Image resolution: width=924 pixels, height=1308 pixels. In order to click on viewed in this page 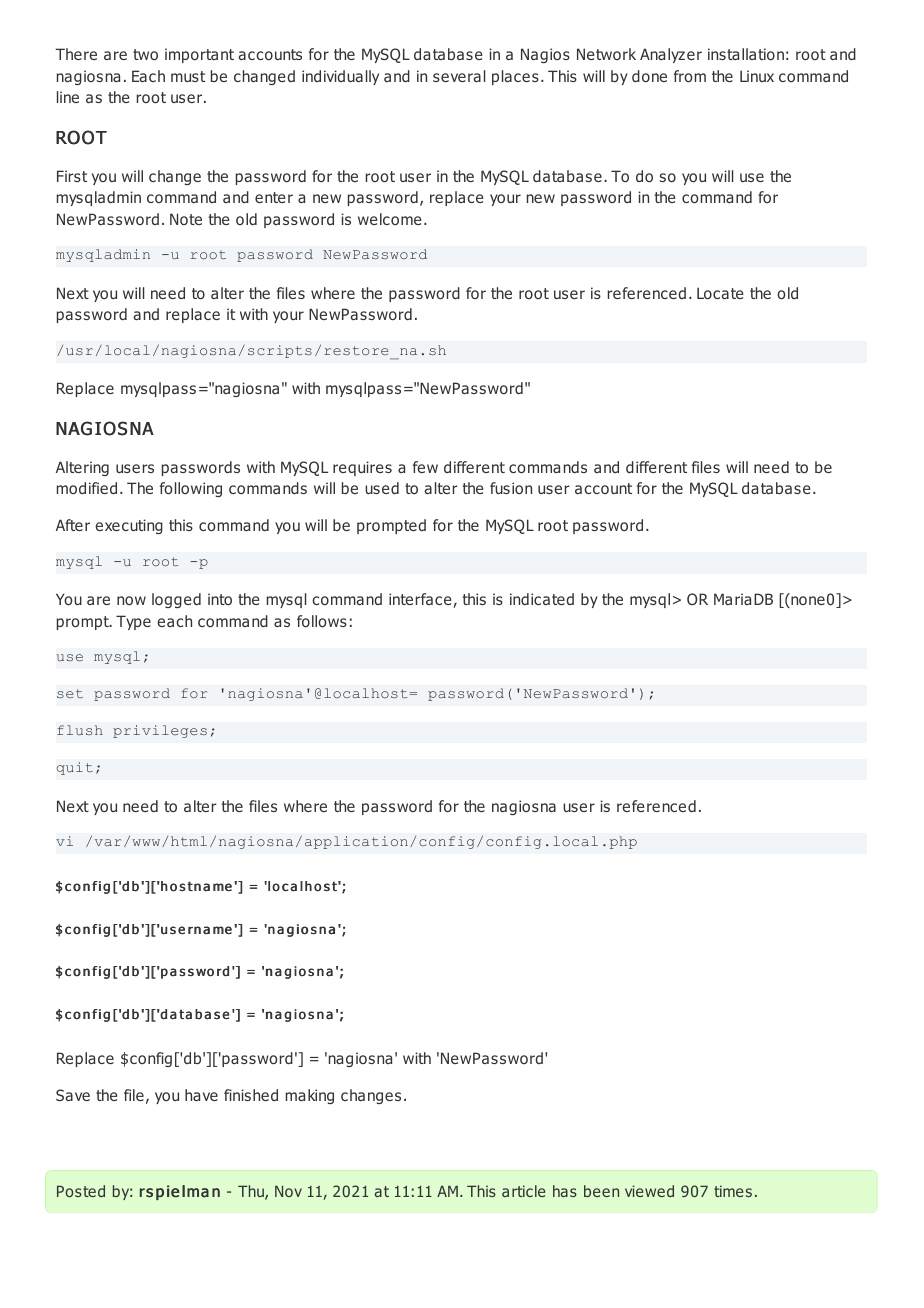, I will do `click(649, 1191)`.
